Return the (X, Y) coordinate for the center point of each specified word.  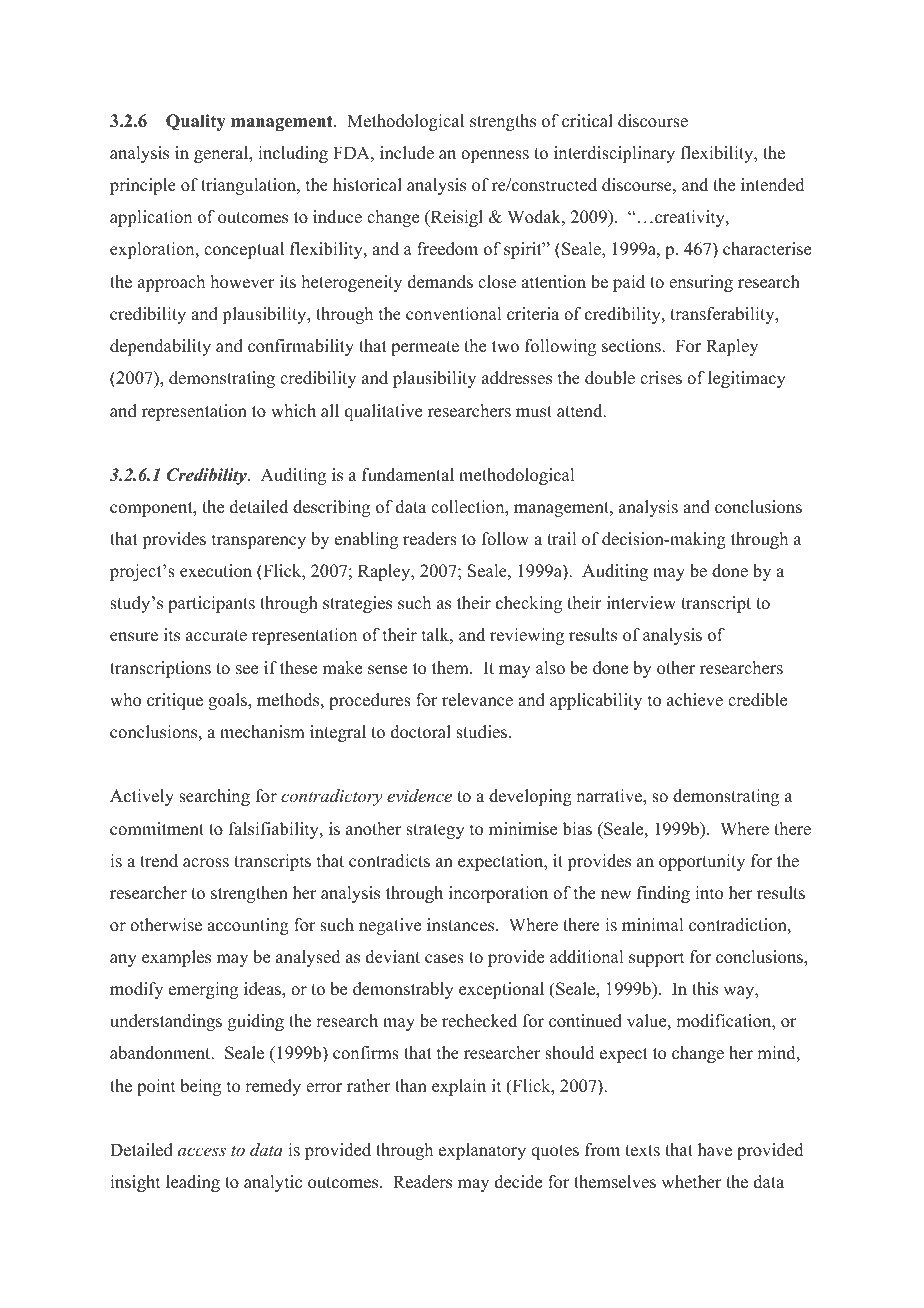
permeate (425, 348)
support (656, 959)
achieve (695, 700)
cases (444, 959)
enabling (366, 540)
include (407, 153)
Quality (196, 122)
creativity (691, 218)
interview (641, 603)
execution (216, 571)
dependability (160, 347)
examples (176, 958)
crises (661, 378)
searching (214, 797)
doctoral (421, 732)
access (202, 1151)
